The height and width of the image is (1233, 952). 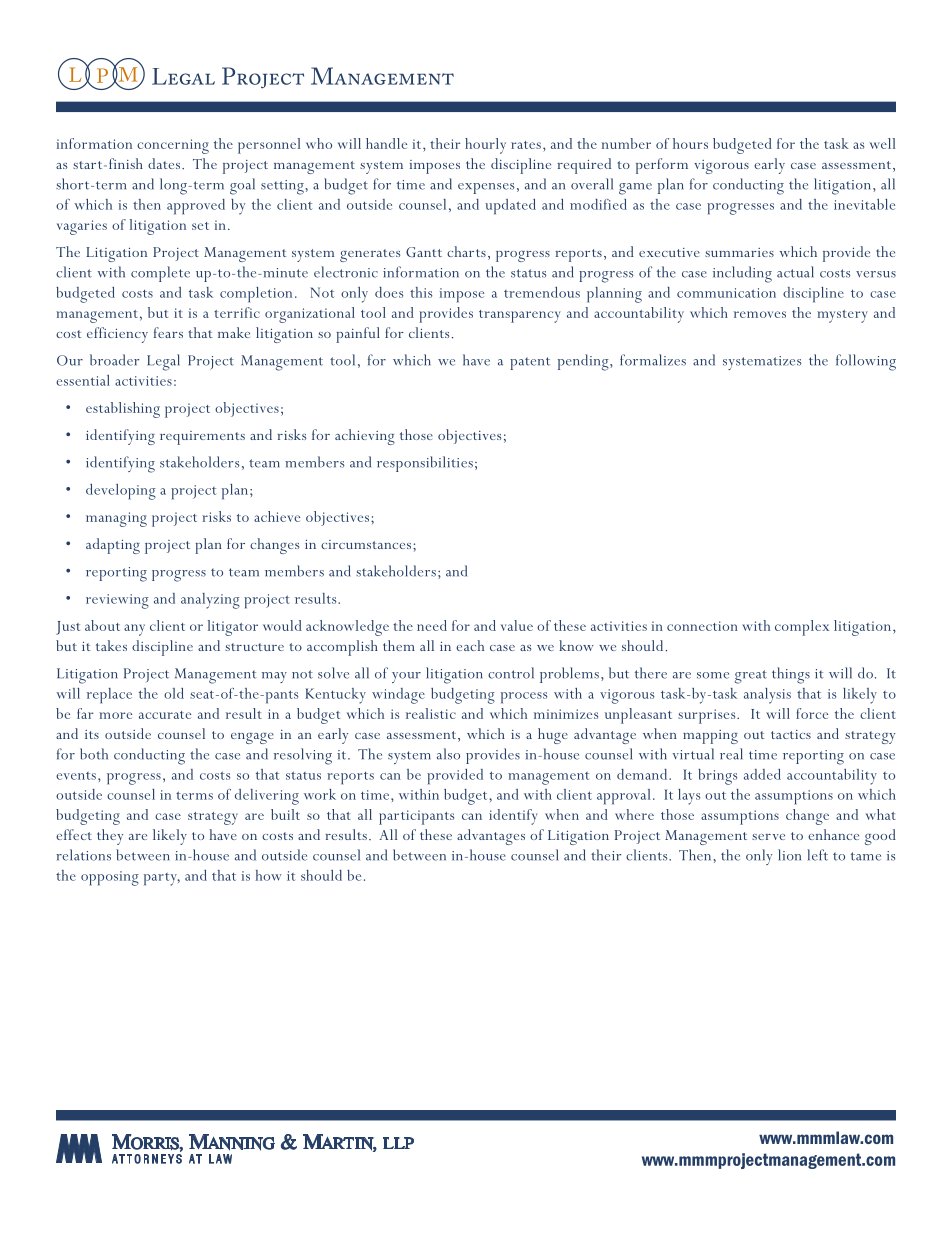 What do you see at coordinates (485, 146) in the image?
I see `hourly` at bounding box center [485, 146].
